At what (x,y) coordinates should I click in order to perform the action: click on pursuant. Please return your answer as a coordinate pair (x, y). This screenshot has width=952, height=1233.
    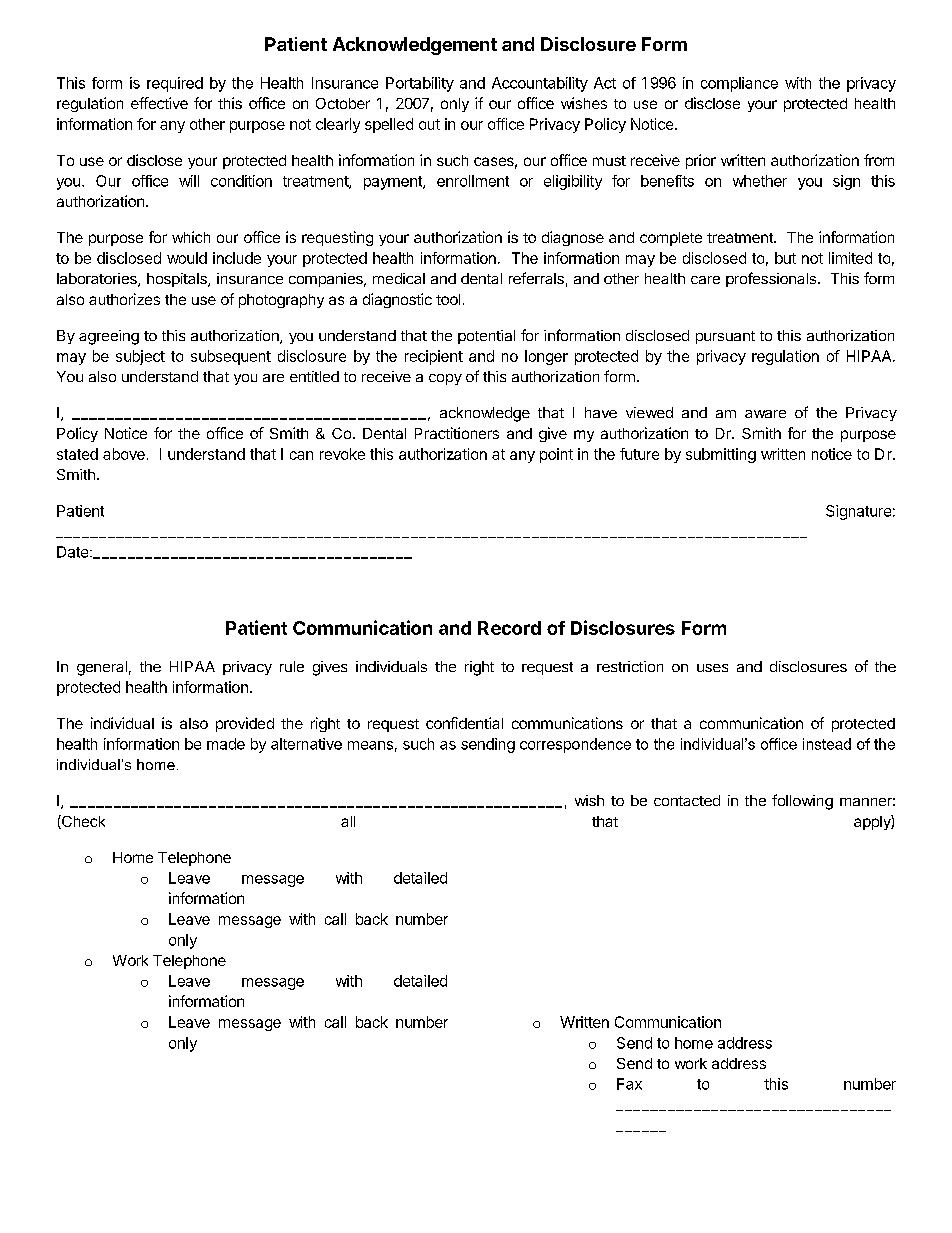
    Looking at the image, I should click on (725, 337).
